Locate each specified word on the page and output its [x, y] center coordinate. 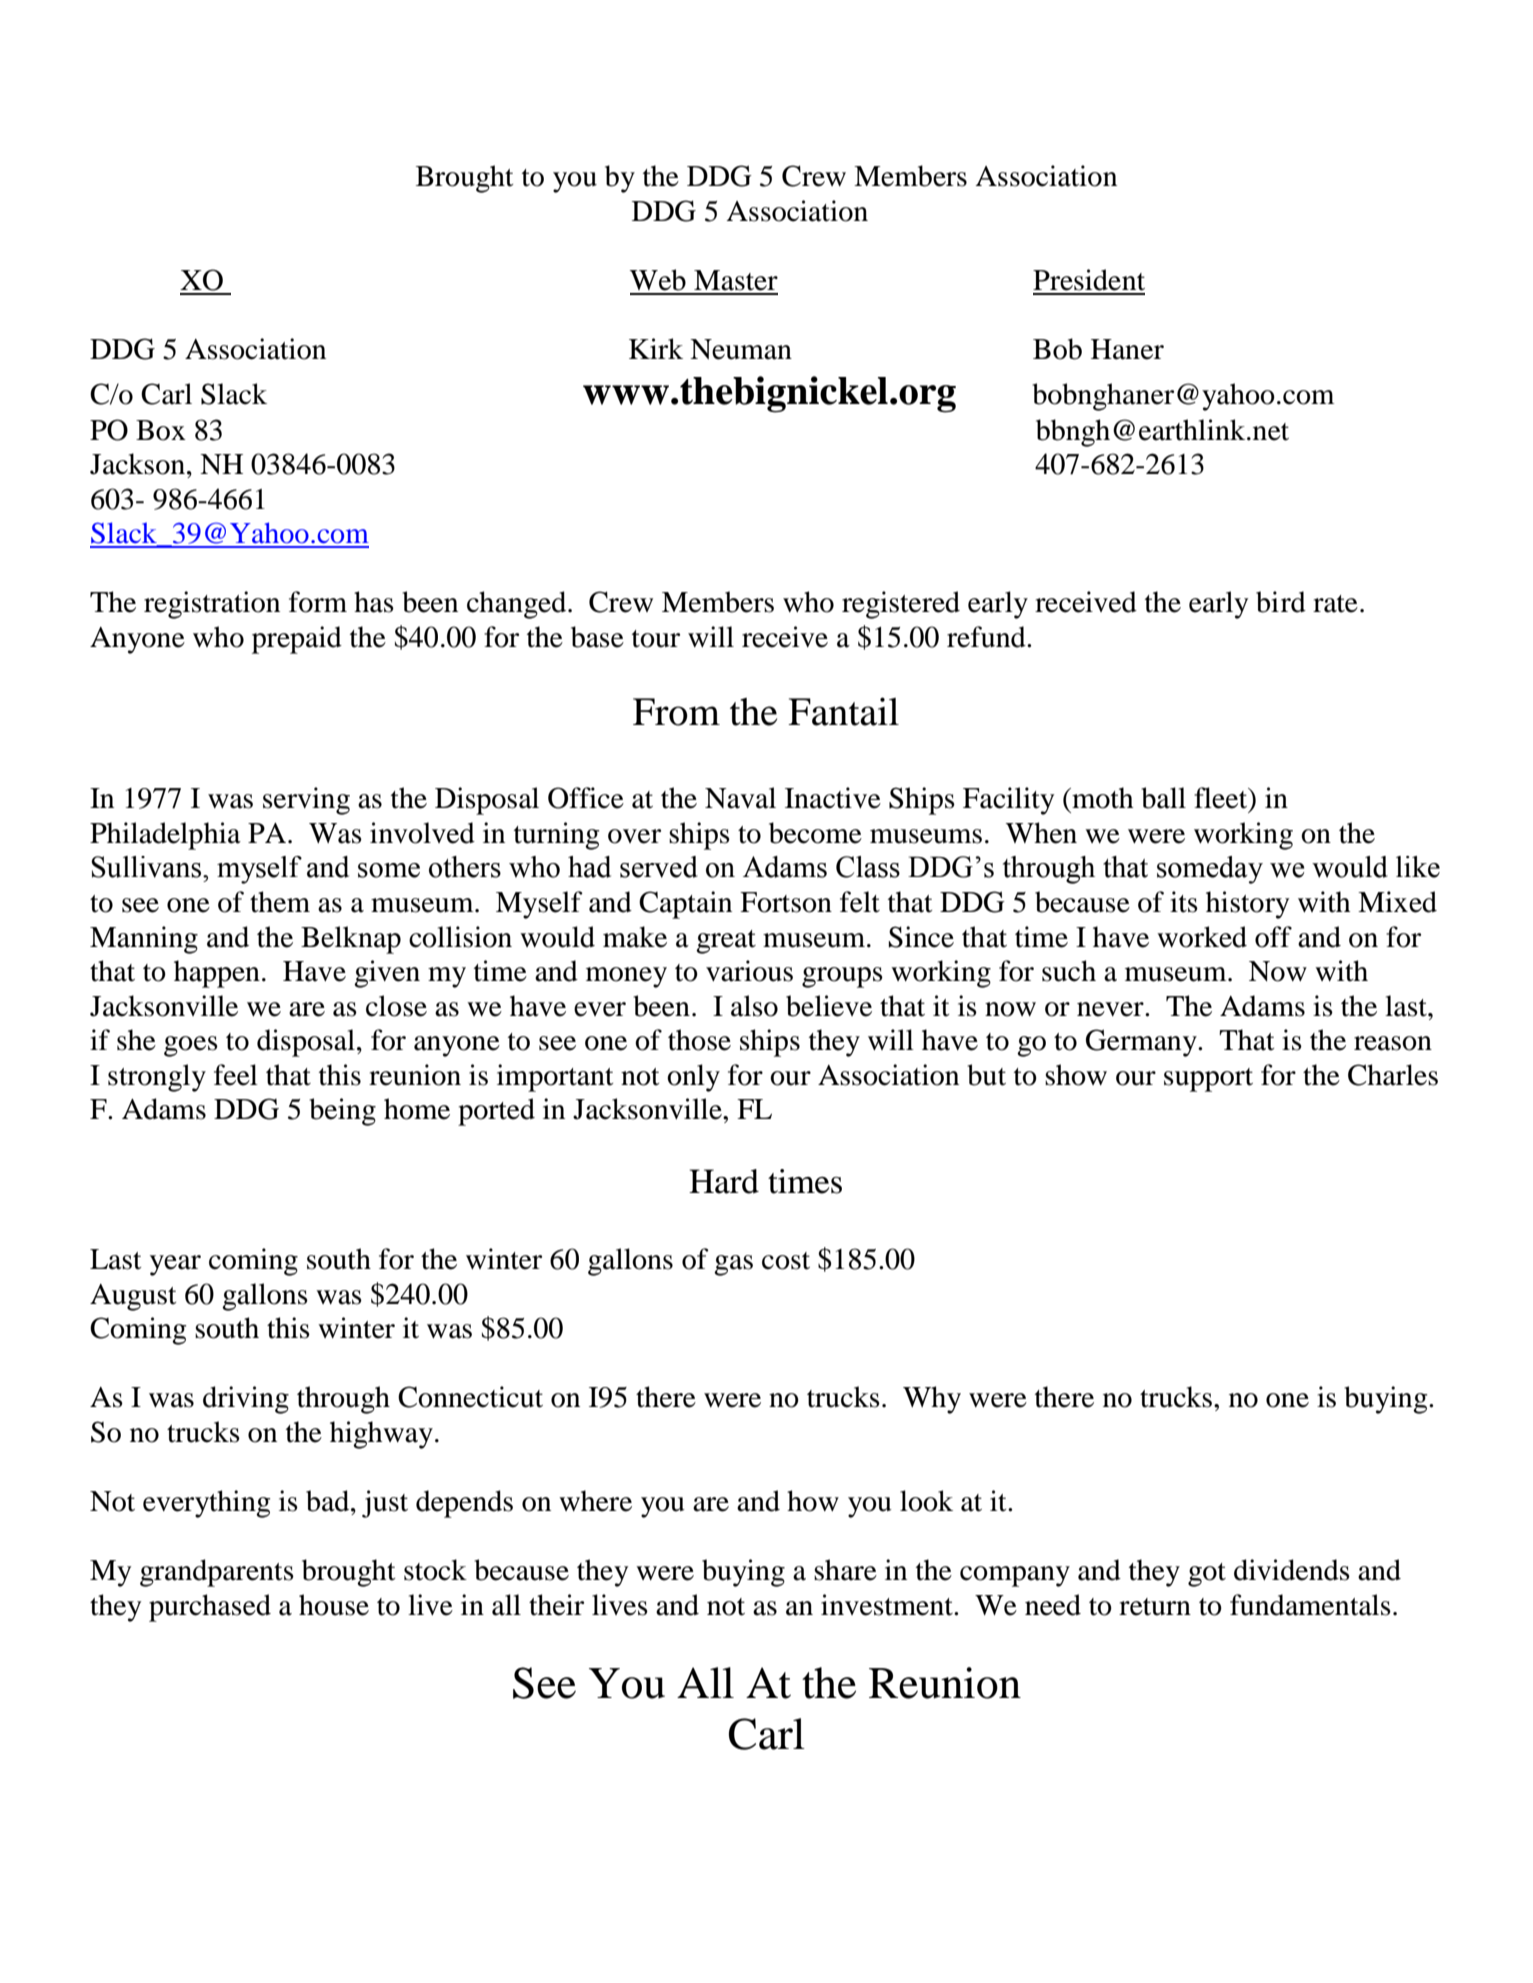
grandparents [217, 1573]
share [845, 1570]
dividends [1292, 1570]
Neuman [741, 349]
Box [161, 430]
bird [1281, 602]
